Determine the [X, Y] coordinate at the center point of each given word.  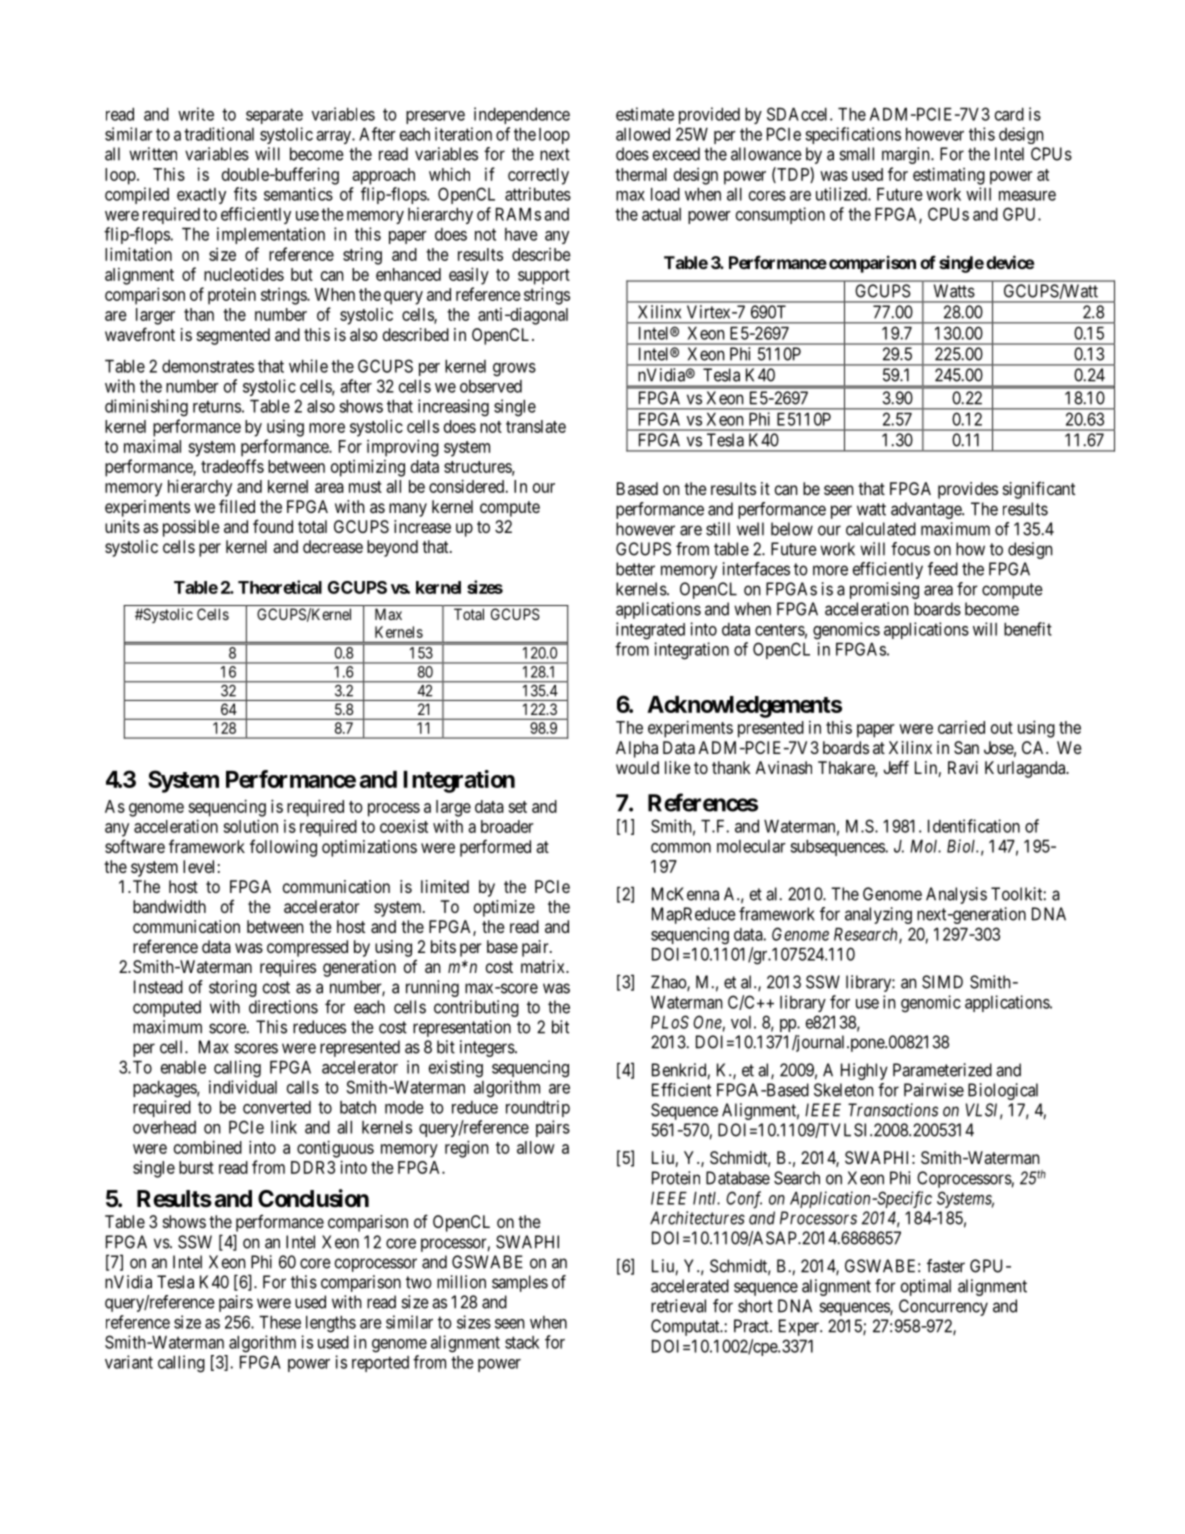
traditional [219, 134]
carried [961, 727]
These [280, 1322]
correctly [538, 176]
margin [907, 155]
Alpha [637, 749]
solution [250, 826]
